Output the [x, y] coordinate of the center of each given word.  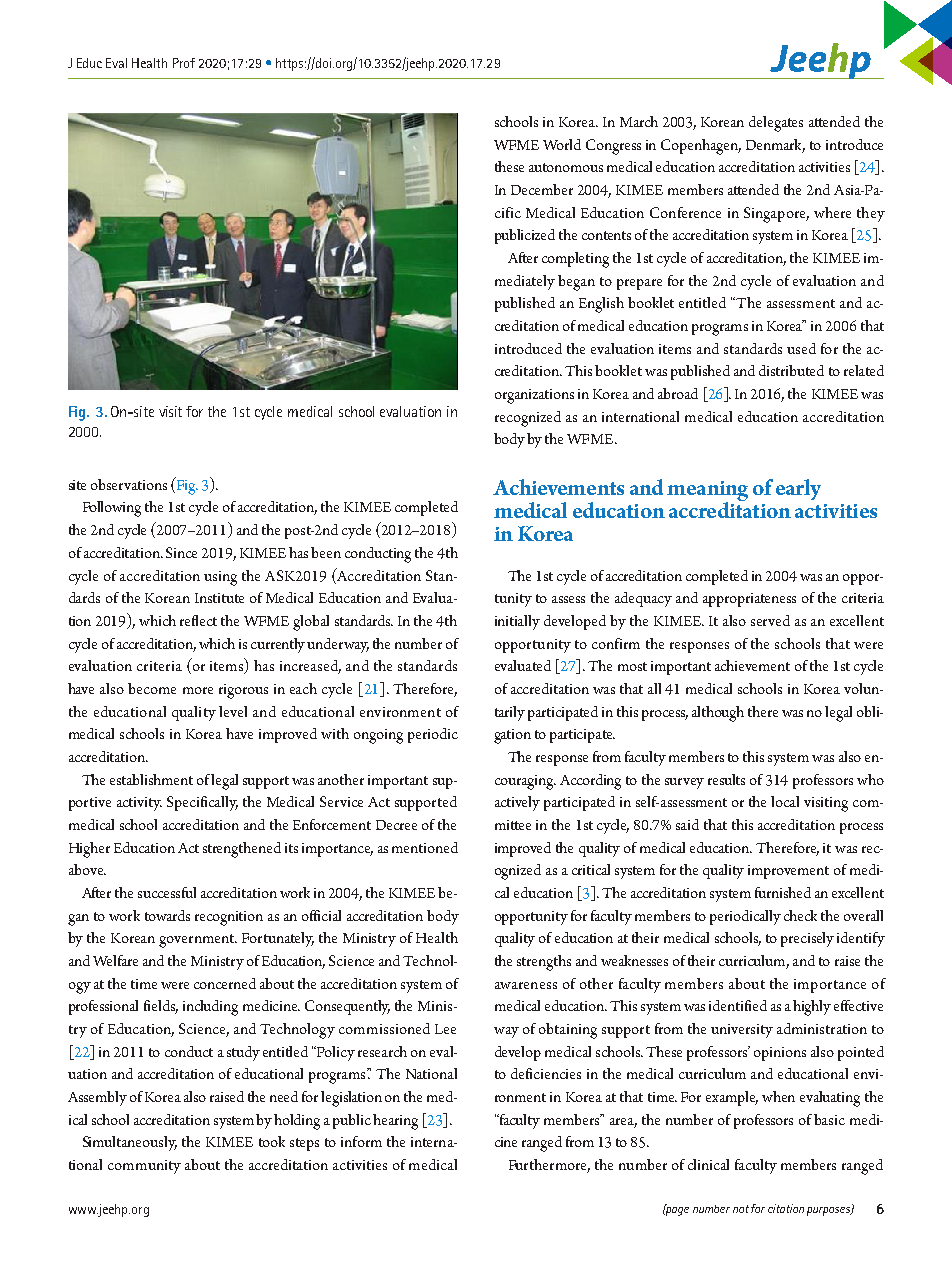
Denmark [775, 145]
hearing [395, 1122]
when [778, 1096]
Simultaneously [130, 1143]
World [562, 144]
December [542, 189]
